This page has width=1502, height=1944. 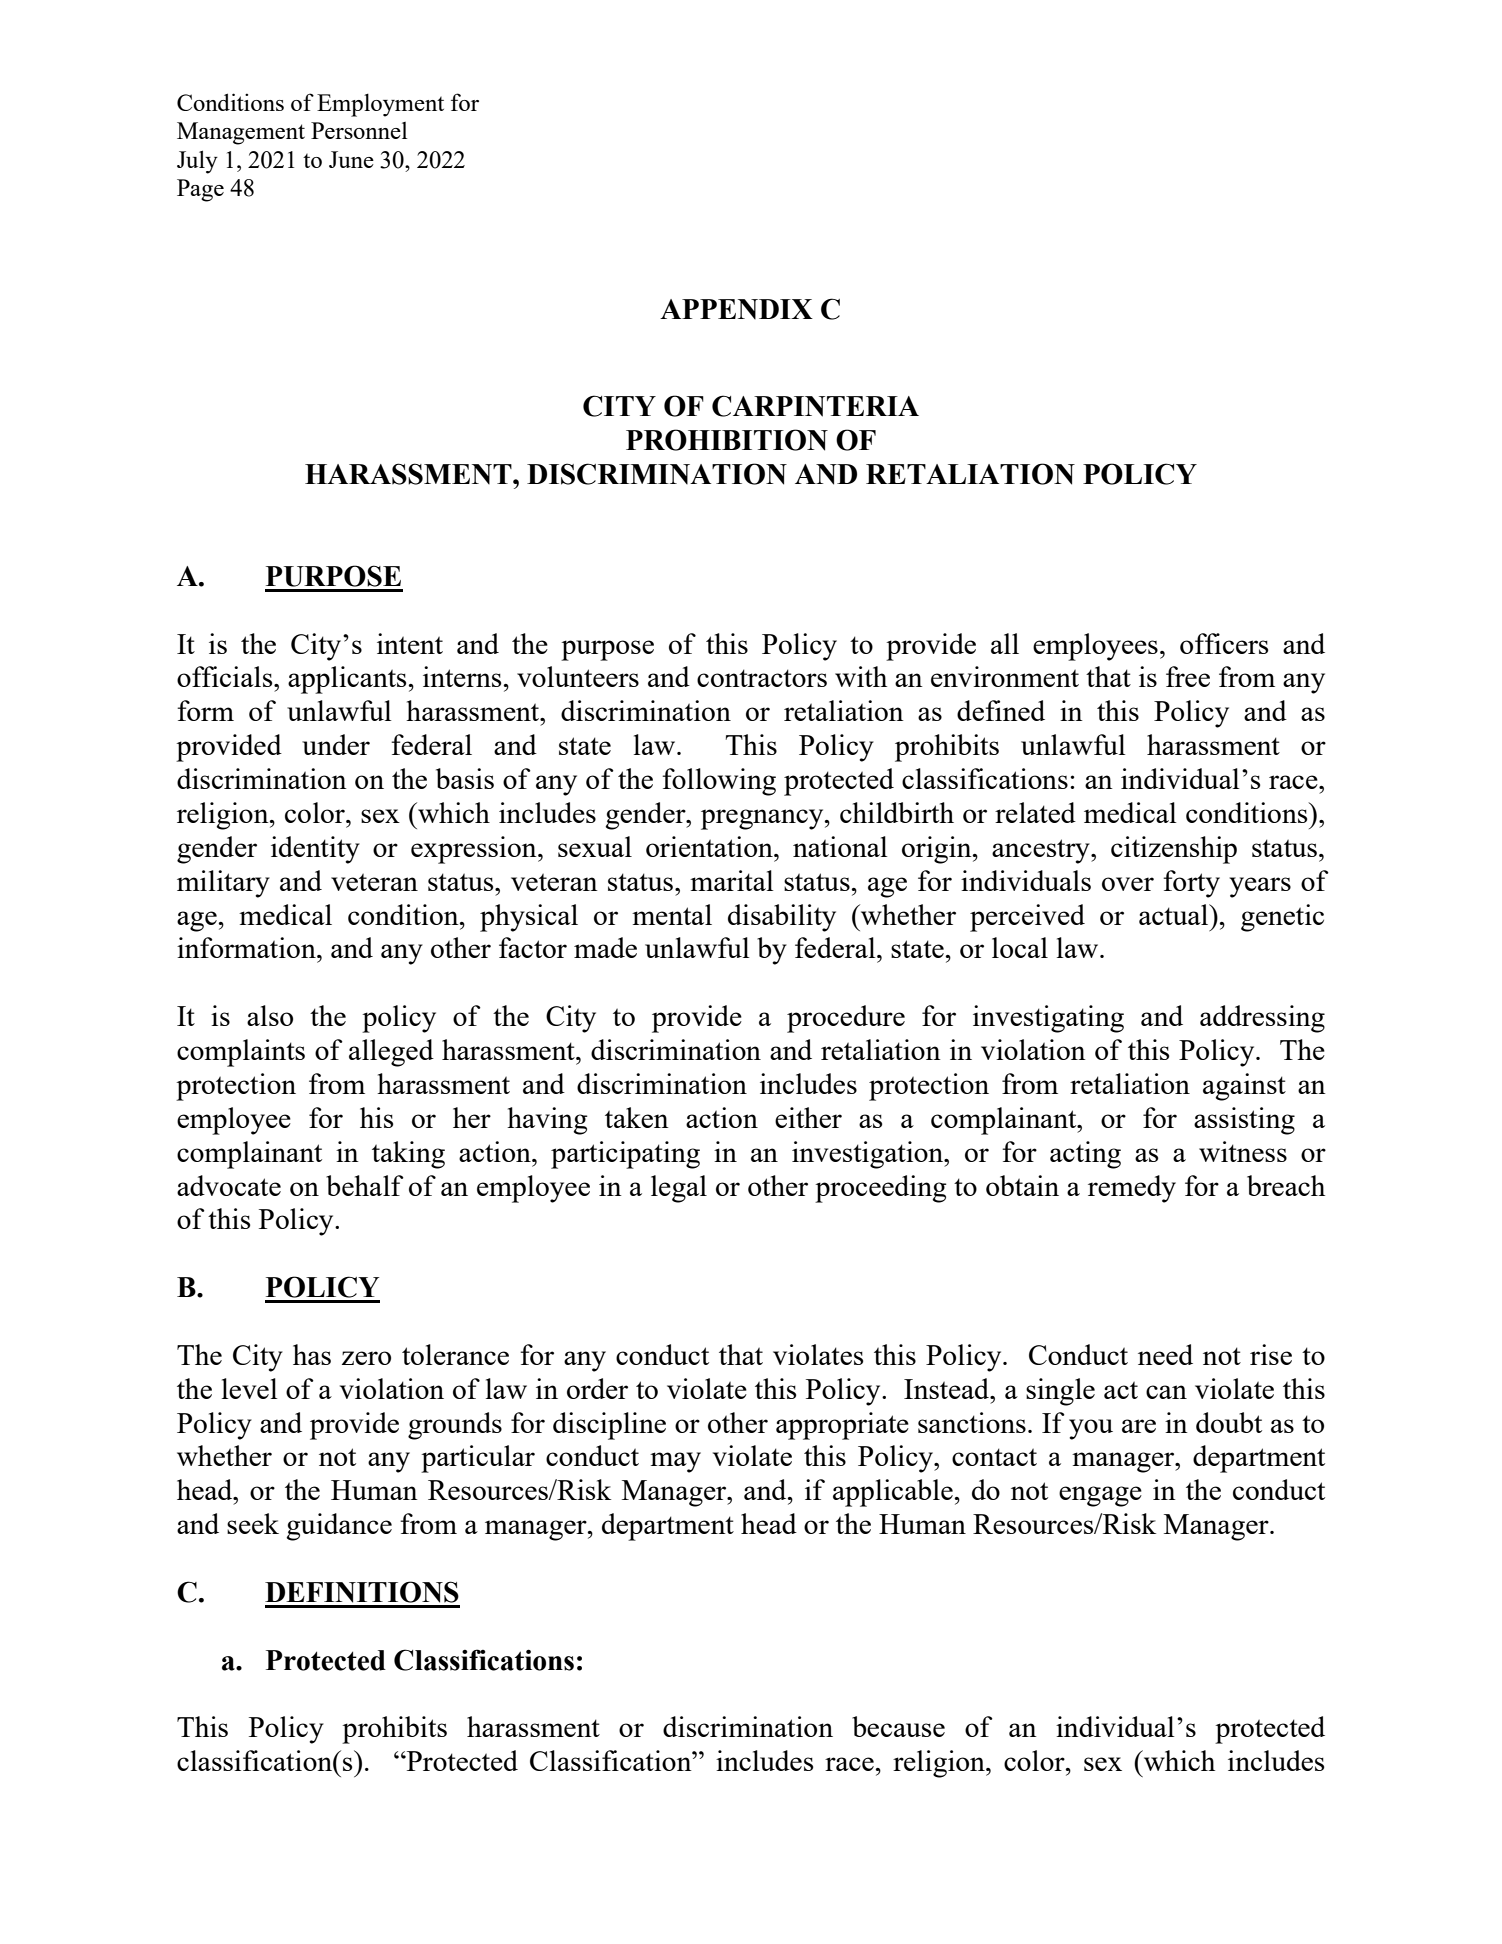 What do you see at coordinates (762, 678) in the page?
I see `contractors` at bounding box center [762, 678].
